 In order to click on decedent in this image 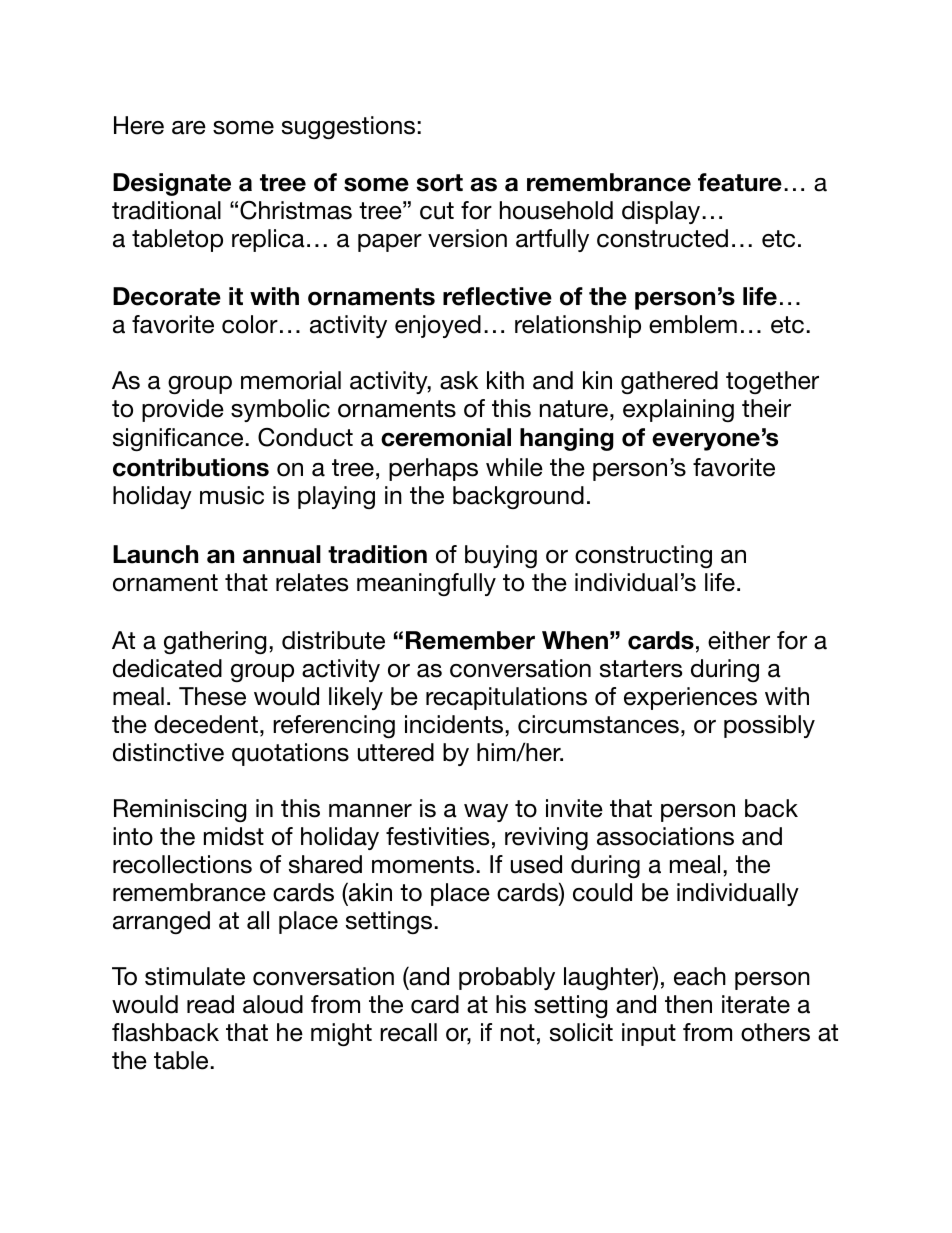, I will do `click(206, 724)`.
